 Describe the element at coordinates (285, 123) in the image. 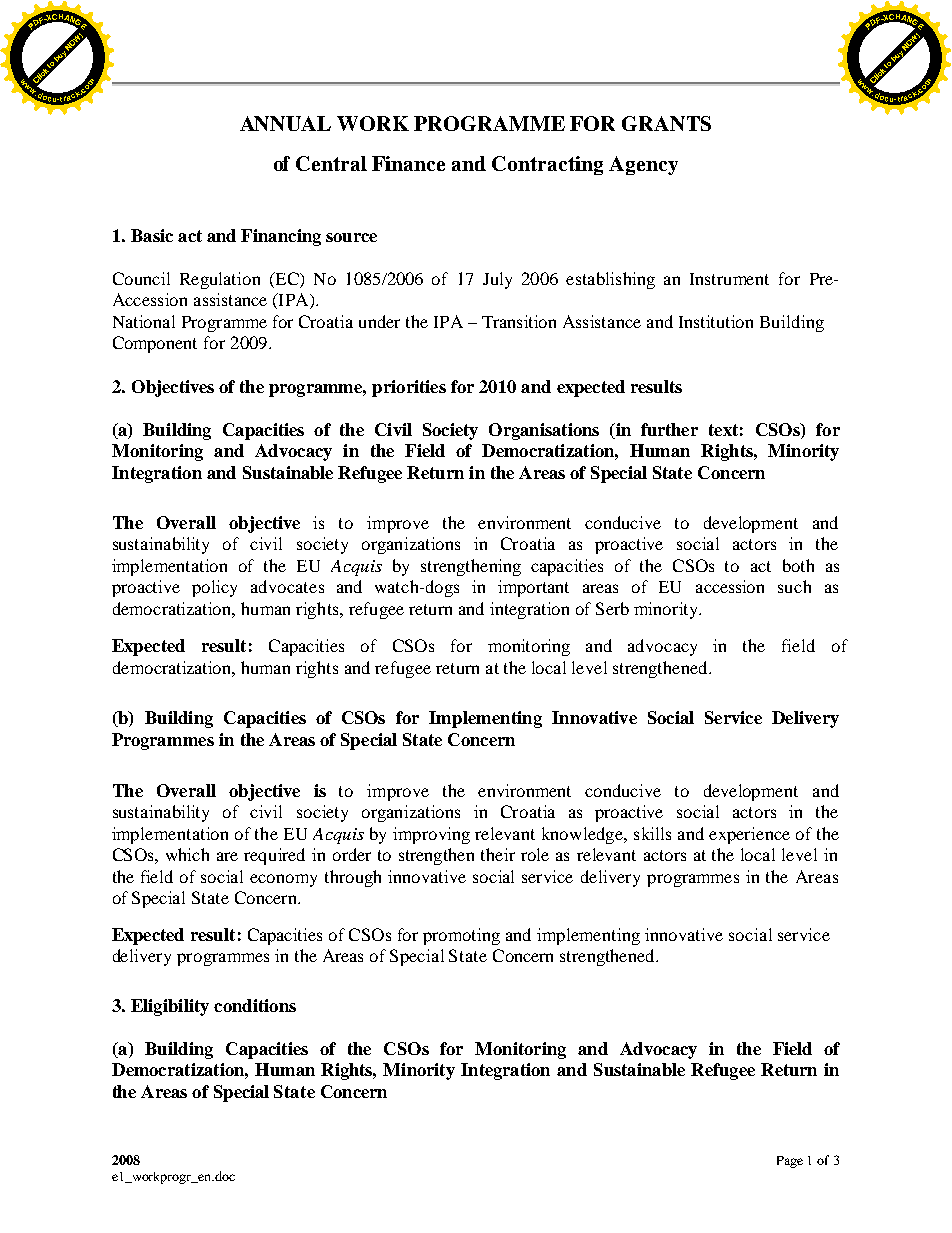

I see `ANNUAL` at that location.
